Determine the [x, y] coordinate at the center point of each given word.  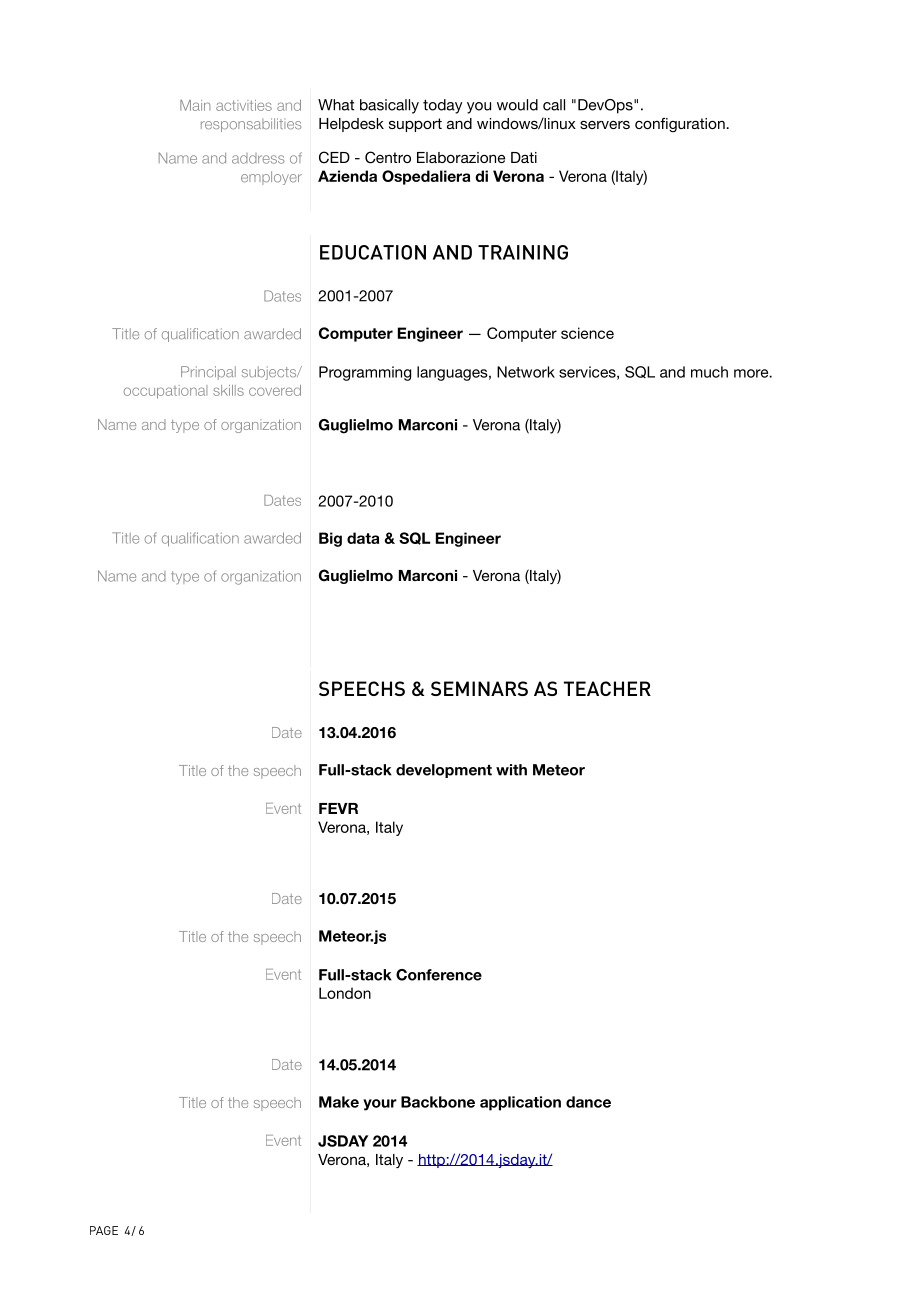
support [415, 125]
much [709, 372]
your [380, 1105]
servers [605, 125]
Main [195, 105]
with [511, 770]
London [345, 993]
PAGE [104, 1230]
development [444, 771]
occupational [165, 392]
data [363, 538]
